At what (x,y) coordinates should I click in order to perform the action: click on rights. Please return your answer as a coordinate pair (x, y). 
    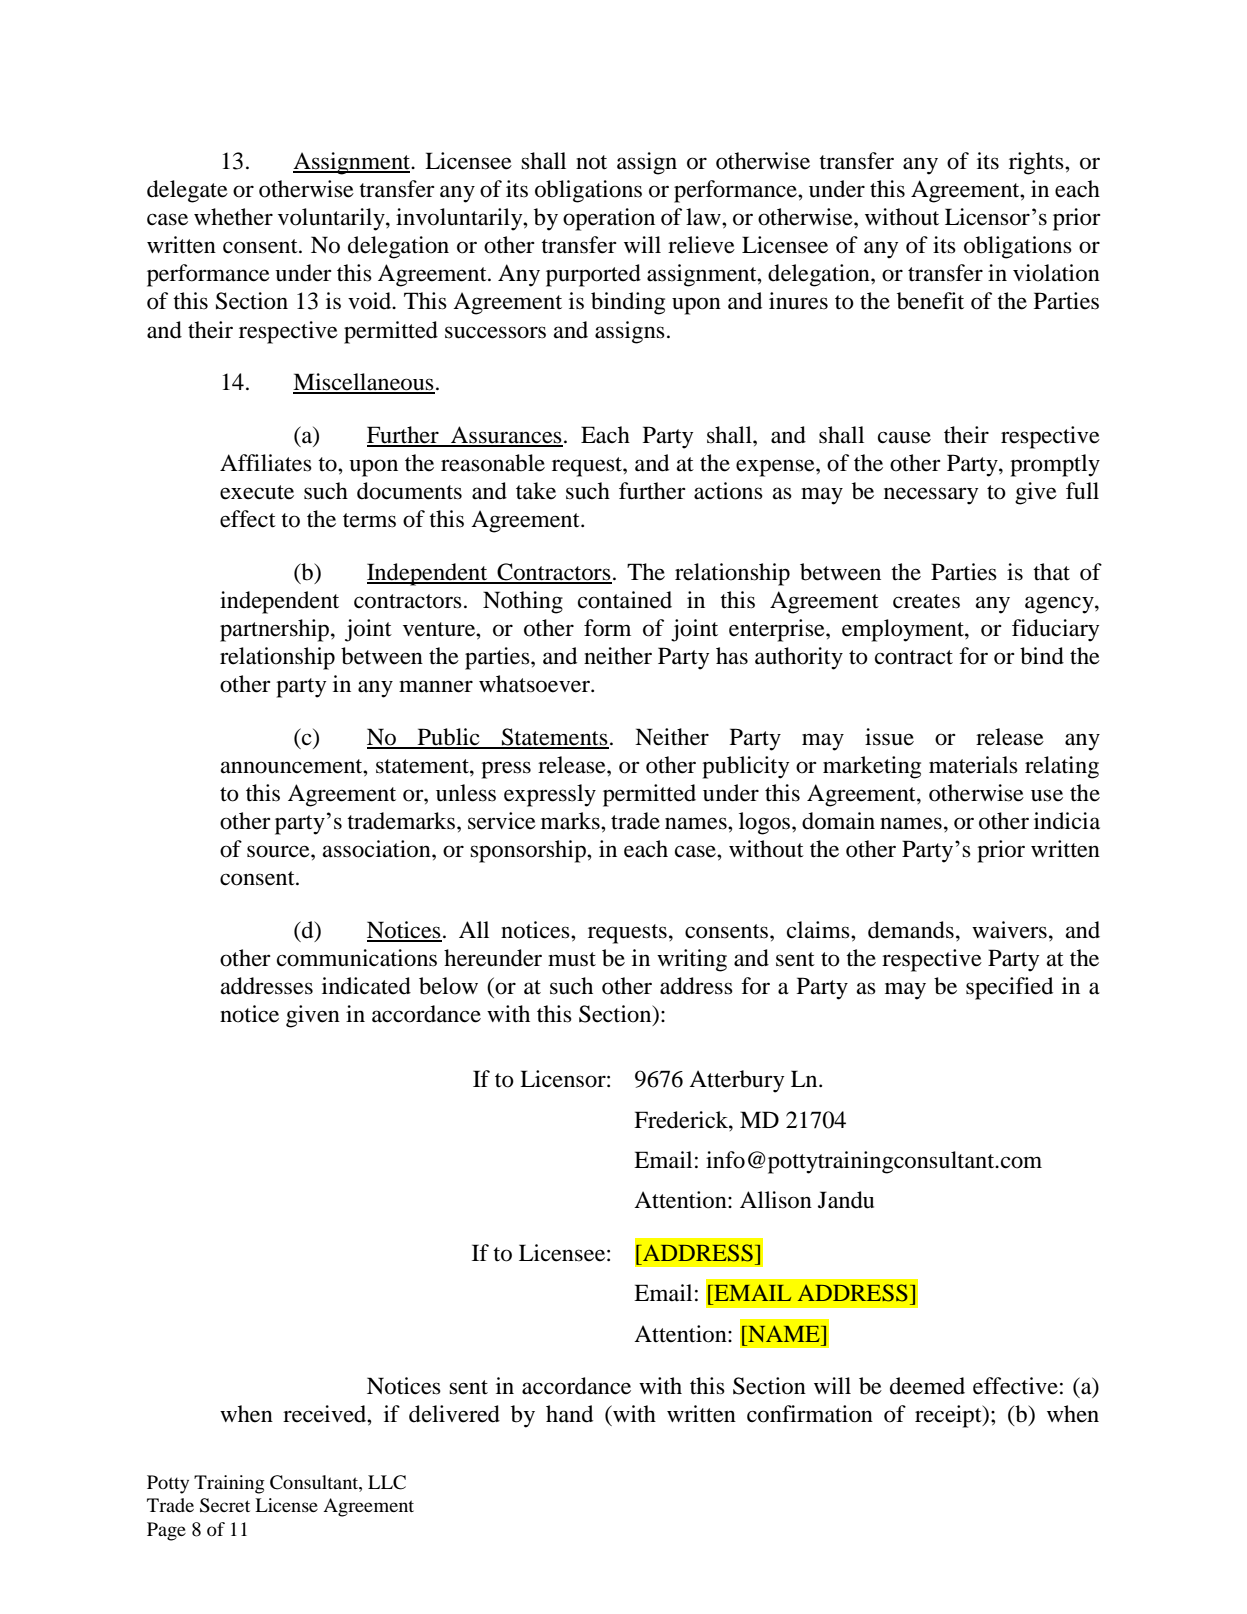
    Looking at the image, I should click on (1037, 163).
